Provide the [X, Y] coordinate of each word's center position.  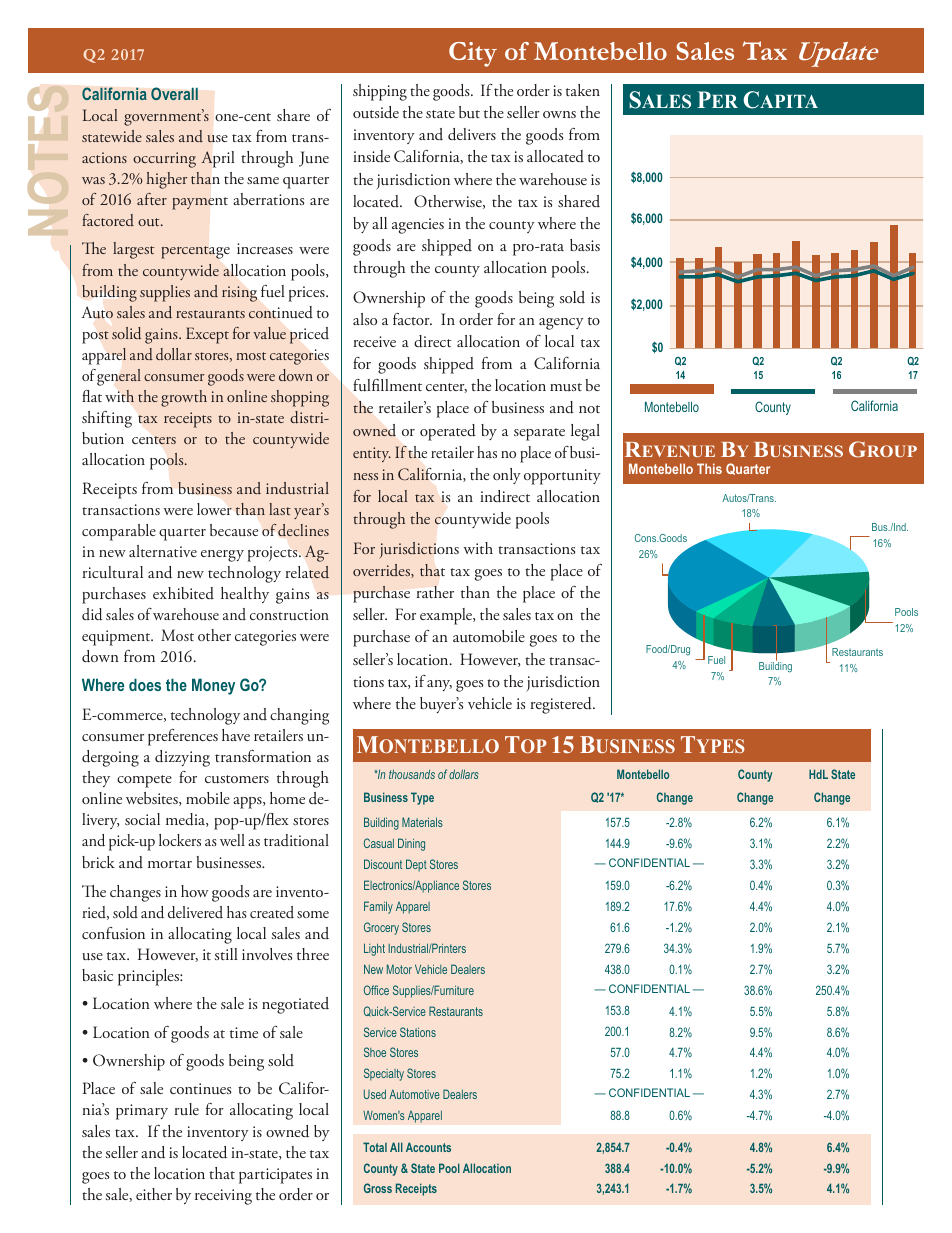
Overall [174, 93]
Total [375, 1147]
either [154, 1194]
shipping [380, 92]
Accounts [428, 1147]
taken [583, 90]
